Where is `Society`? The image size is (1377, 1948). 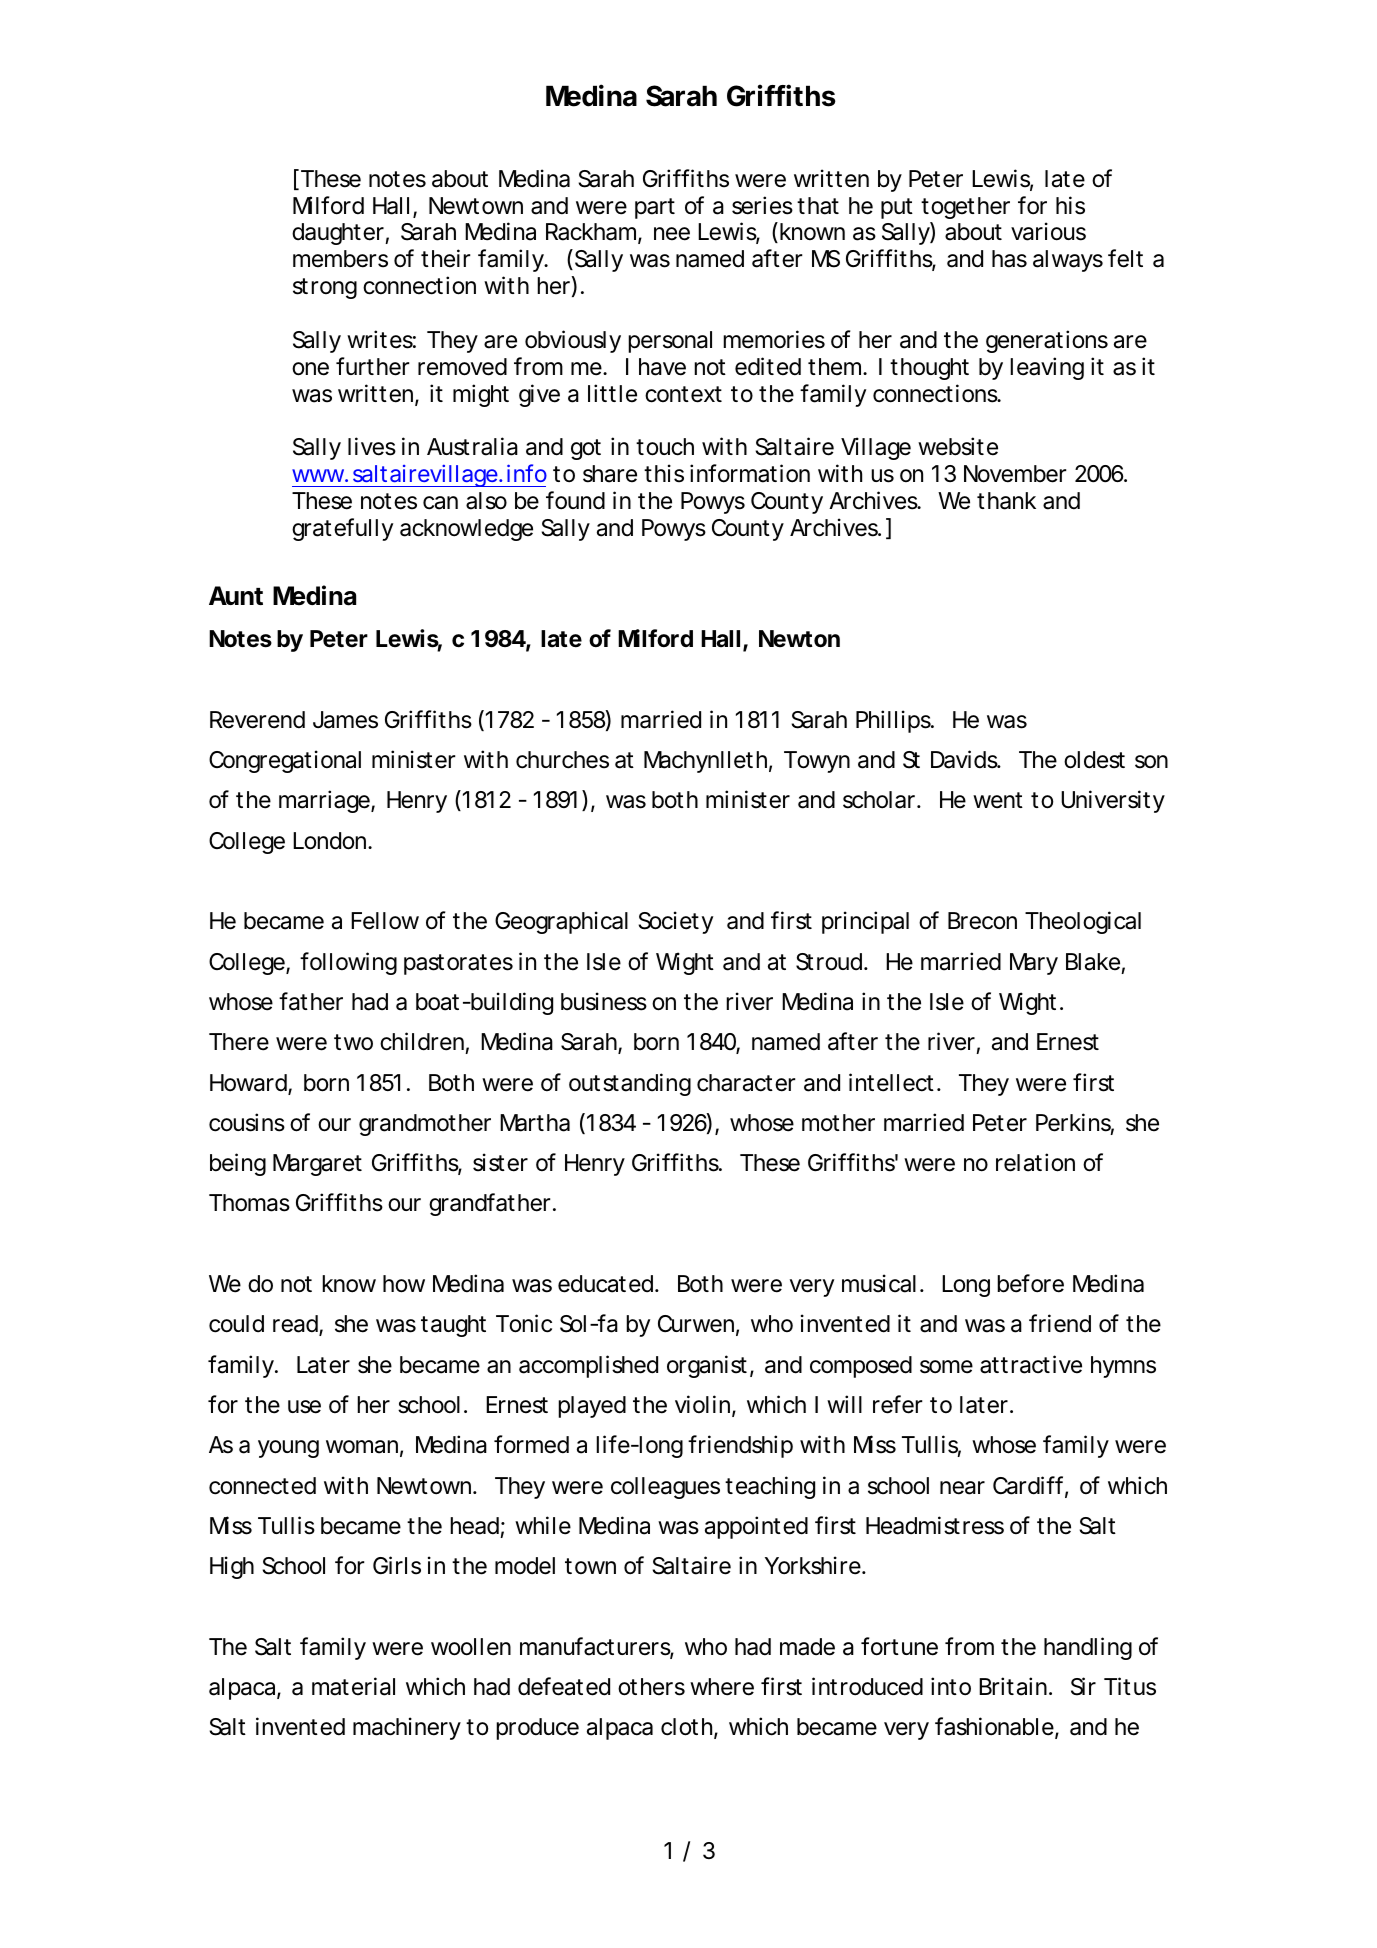 Society is located at coordinates (676, 922).
